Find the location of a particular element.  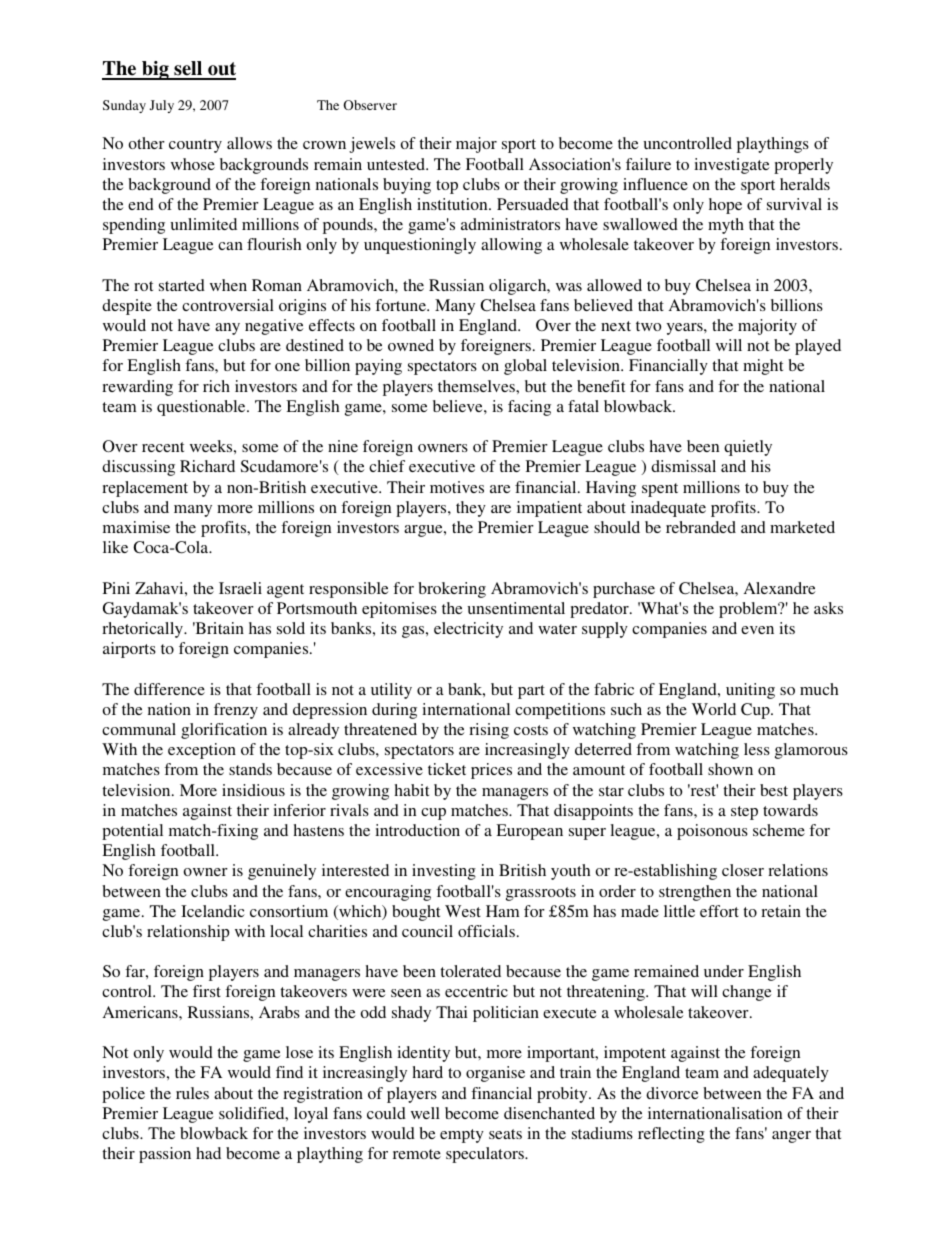

themselves is located at coordinates (477, 386).
